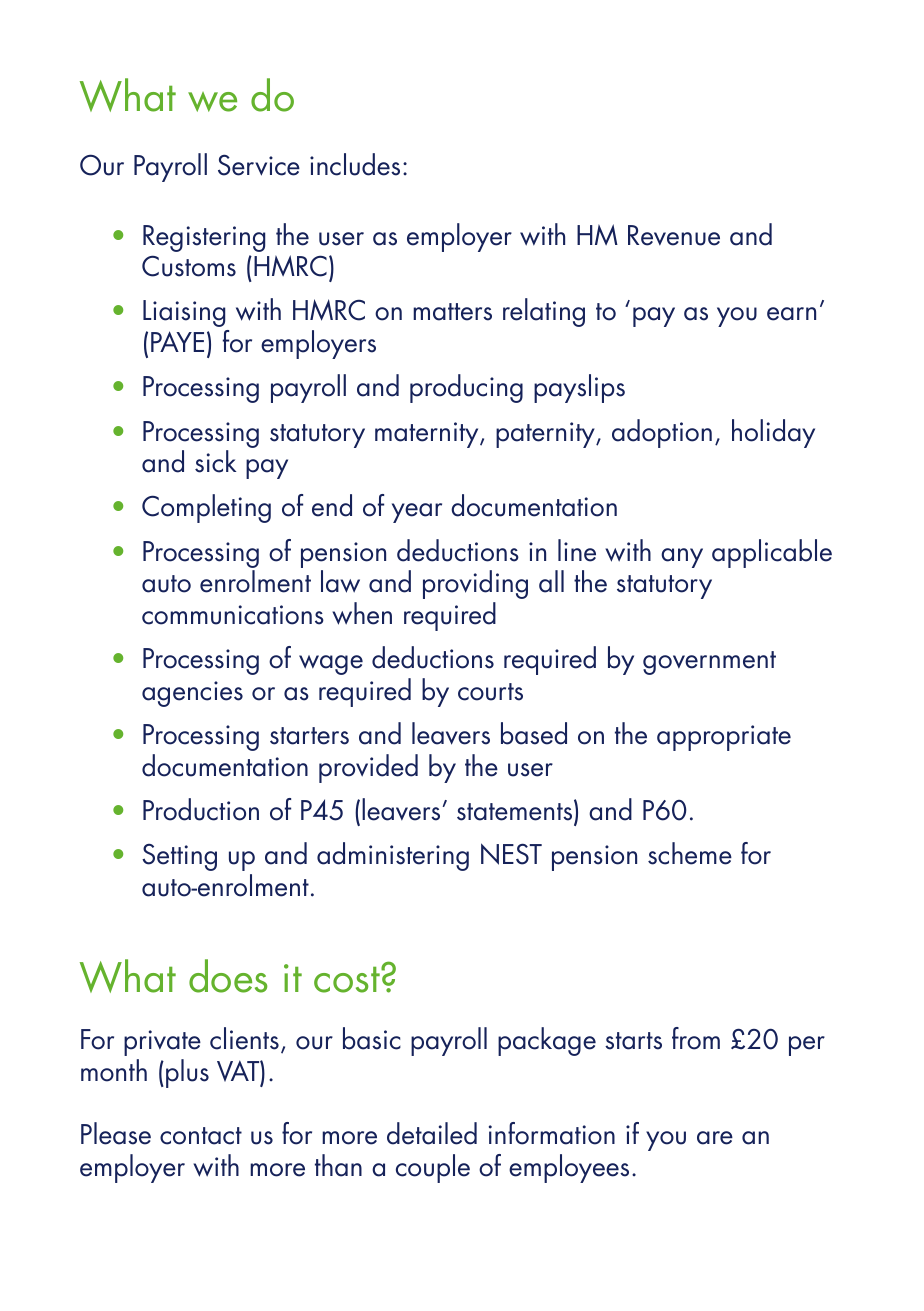  What do you see at coordinates (355, 164) in the screenshot?
I see `includes` at bounding box center [355, 164].
